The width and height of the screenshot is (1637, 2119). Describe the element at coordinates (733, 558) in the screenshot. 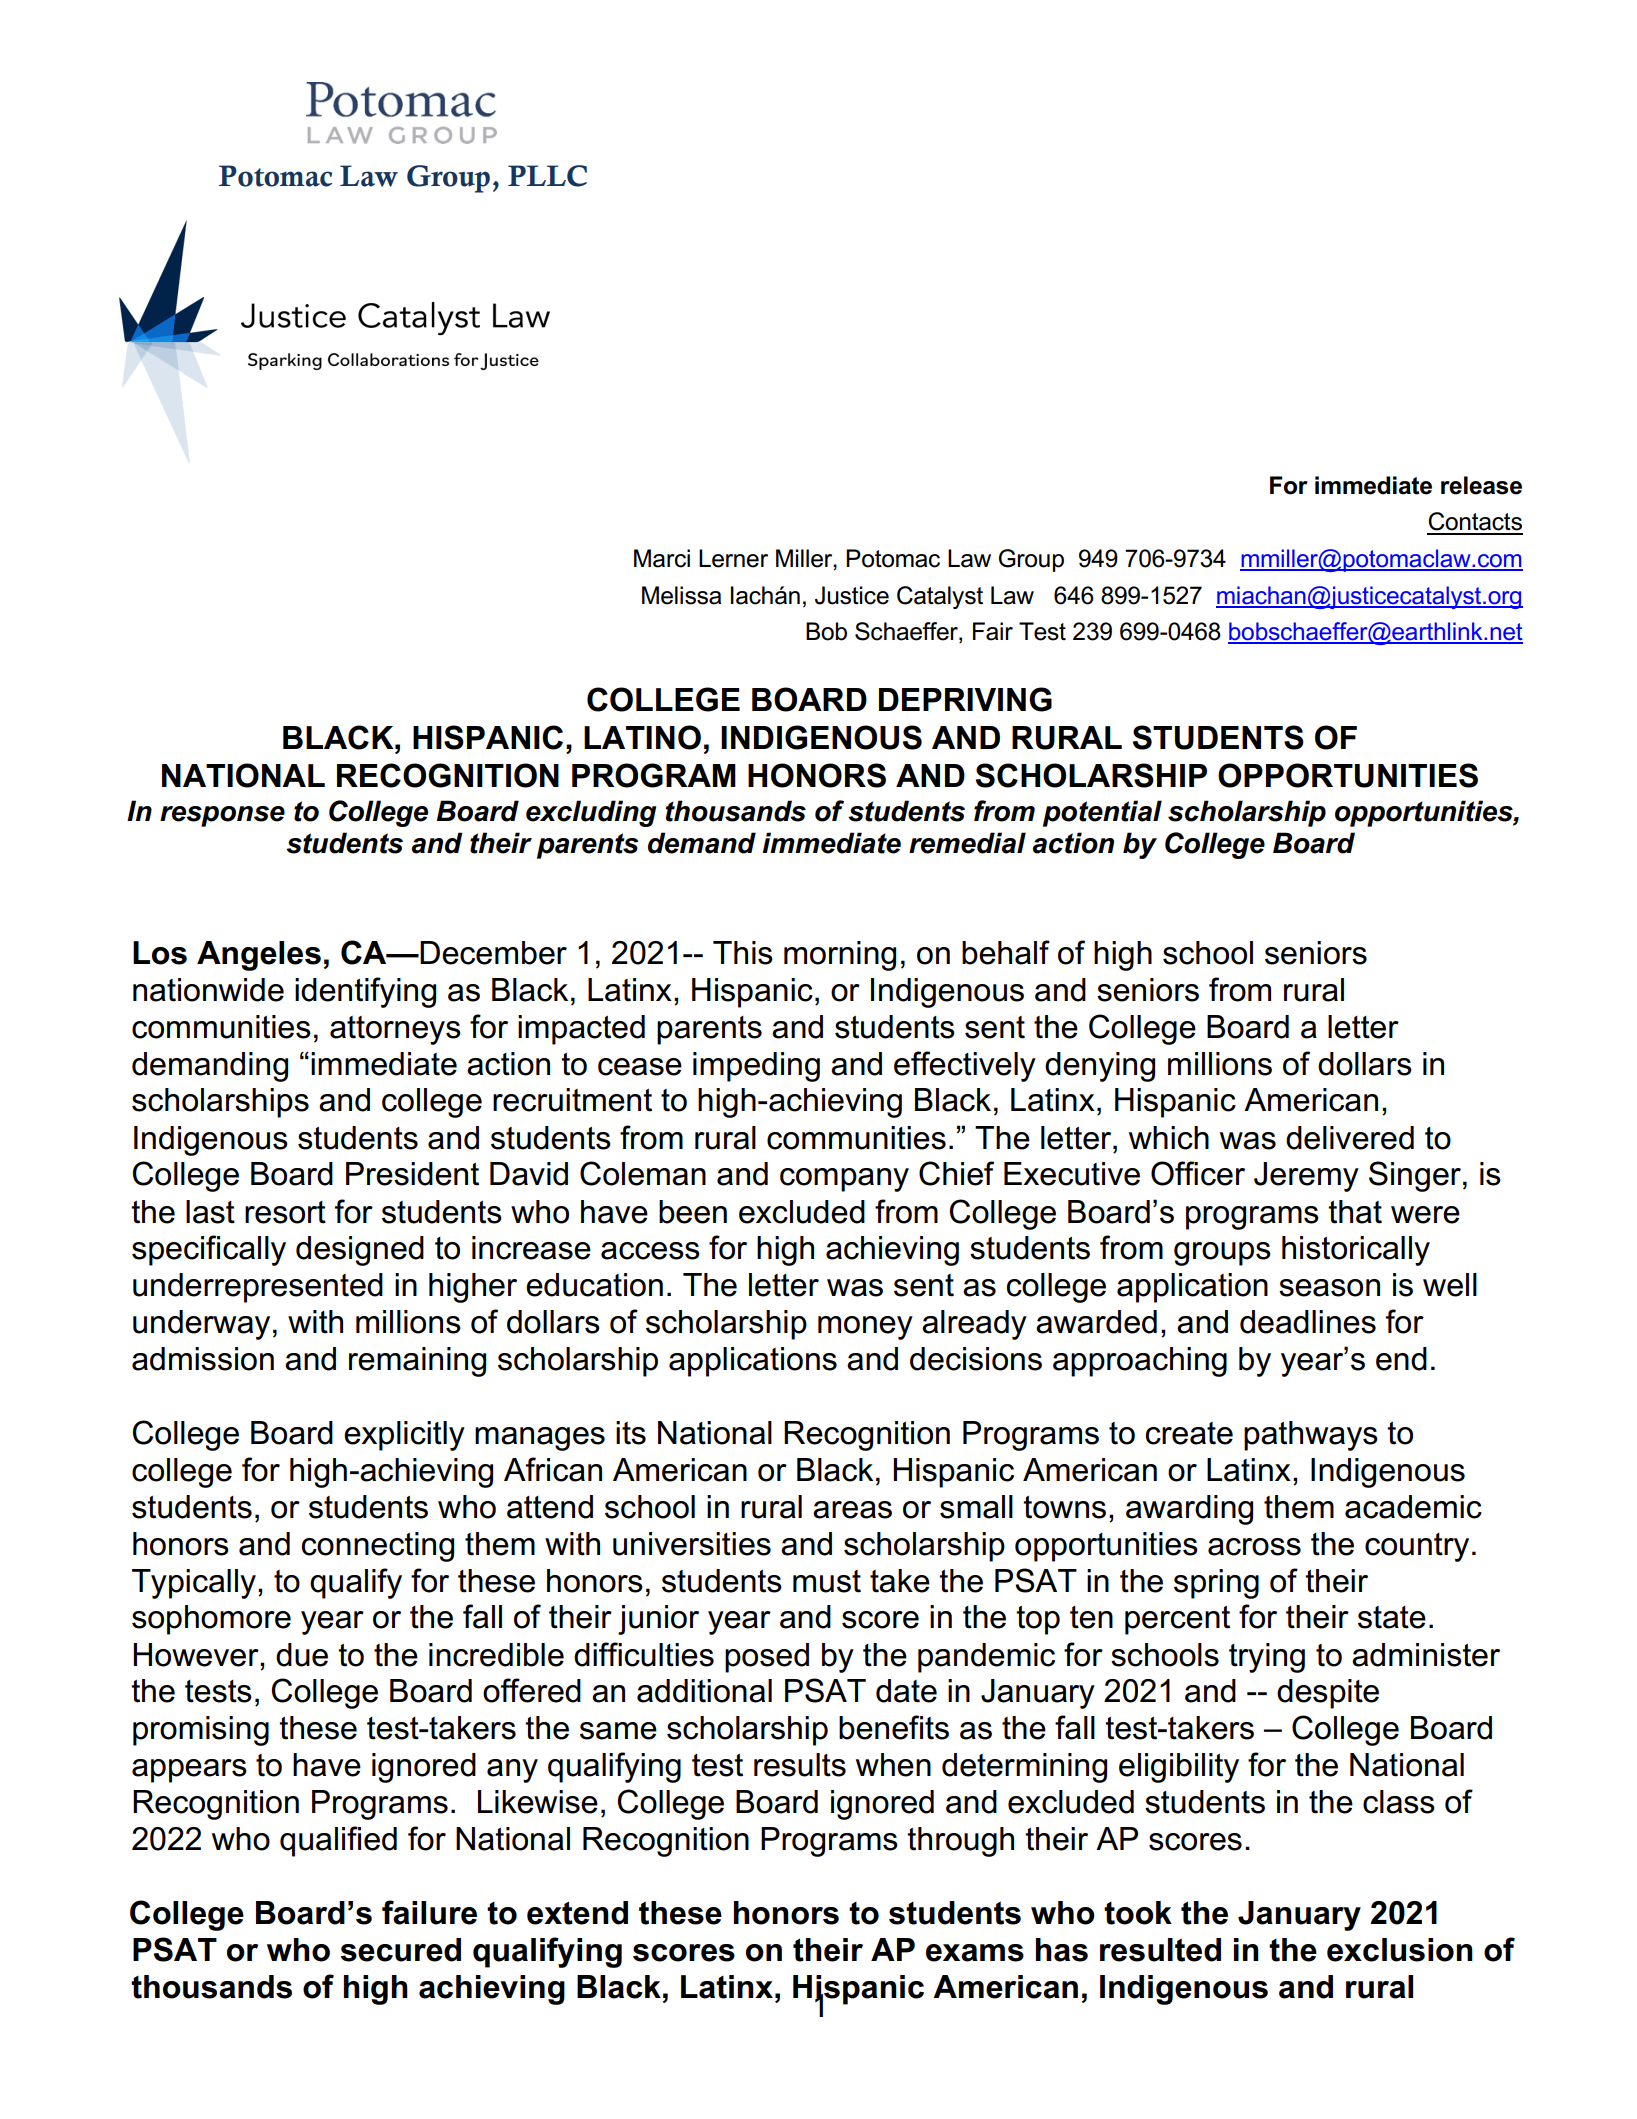

I see `Lerner` at that location.
